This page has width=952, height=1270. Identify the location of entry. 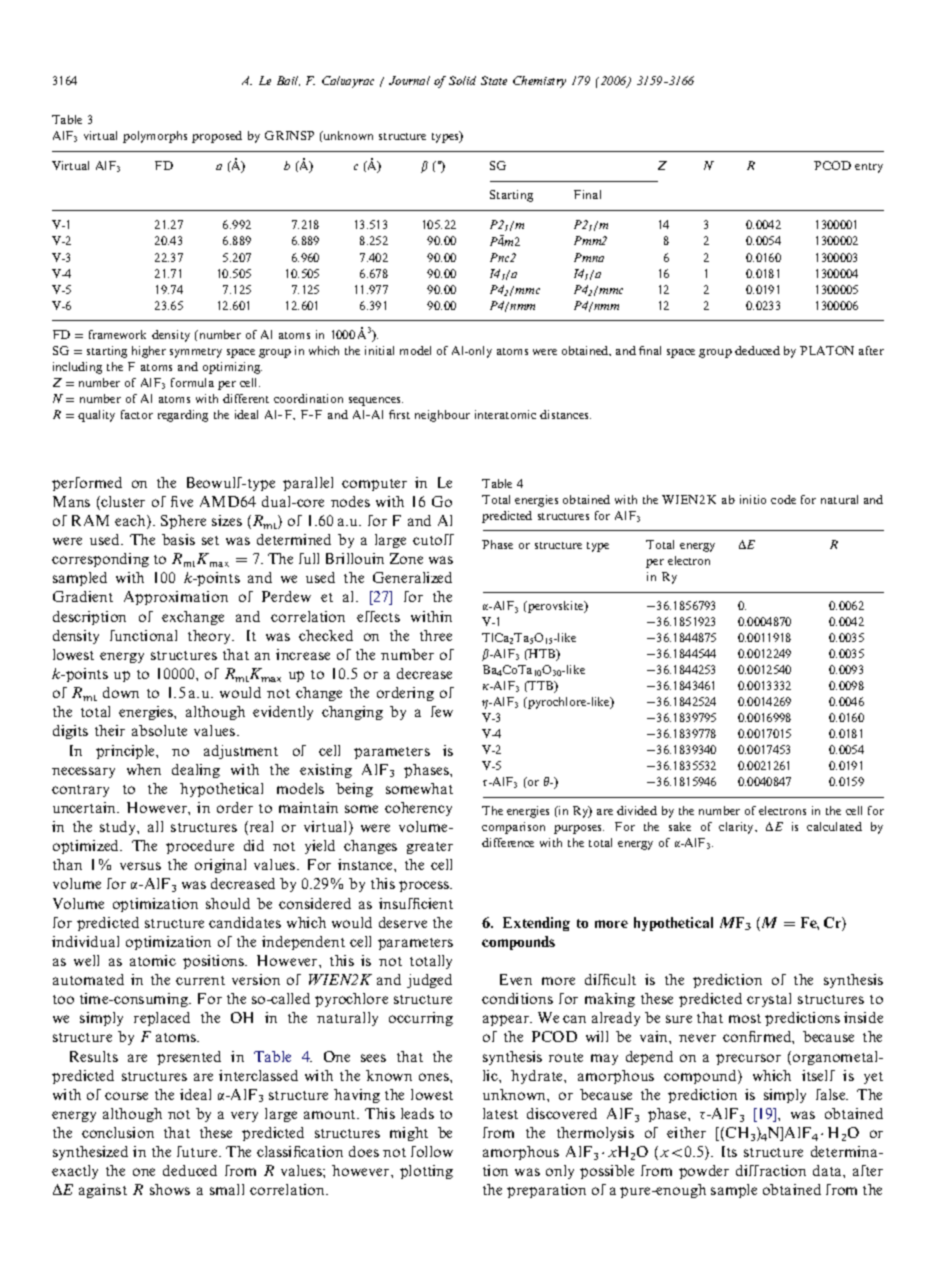
(869, 168).
